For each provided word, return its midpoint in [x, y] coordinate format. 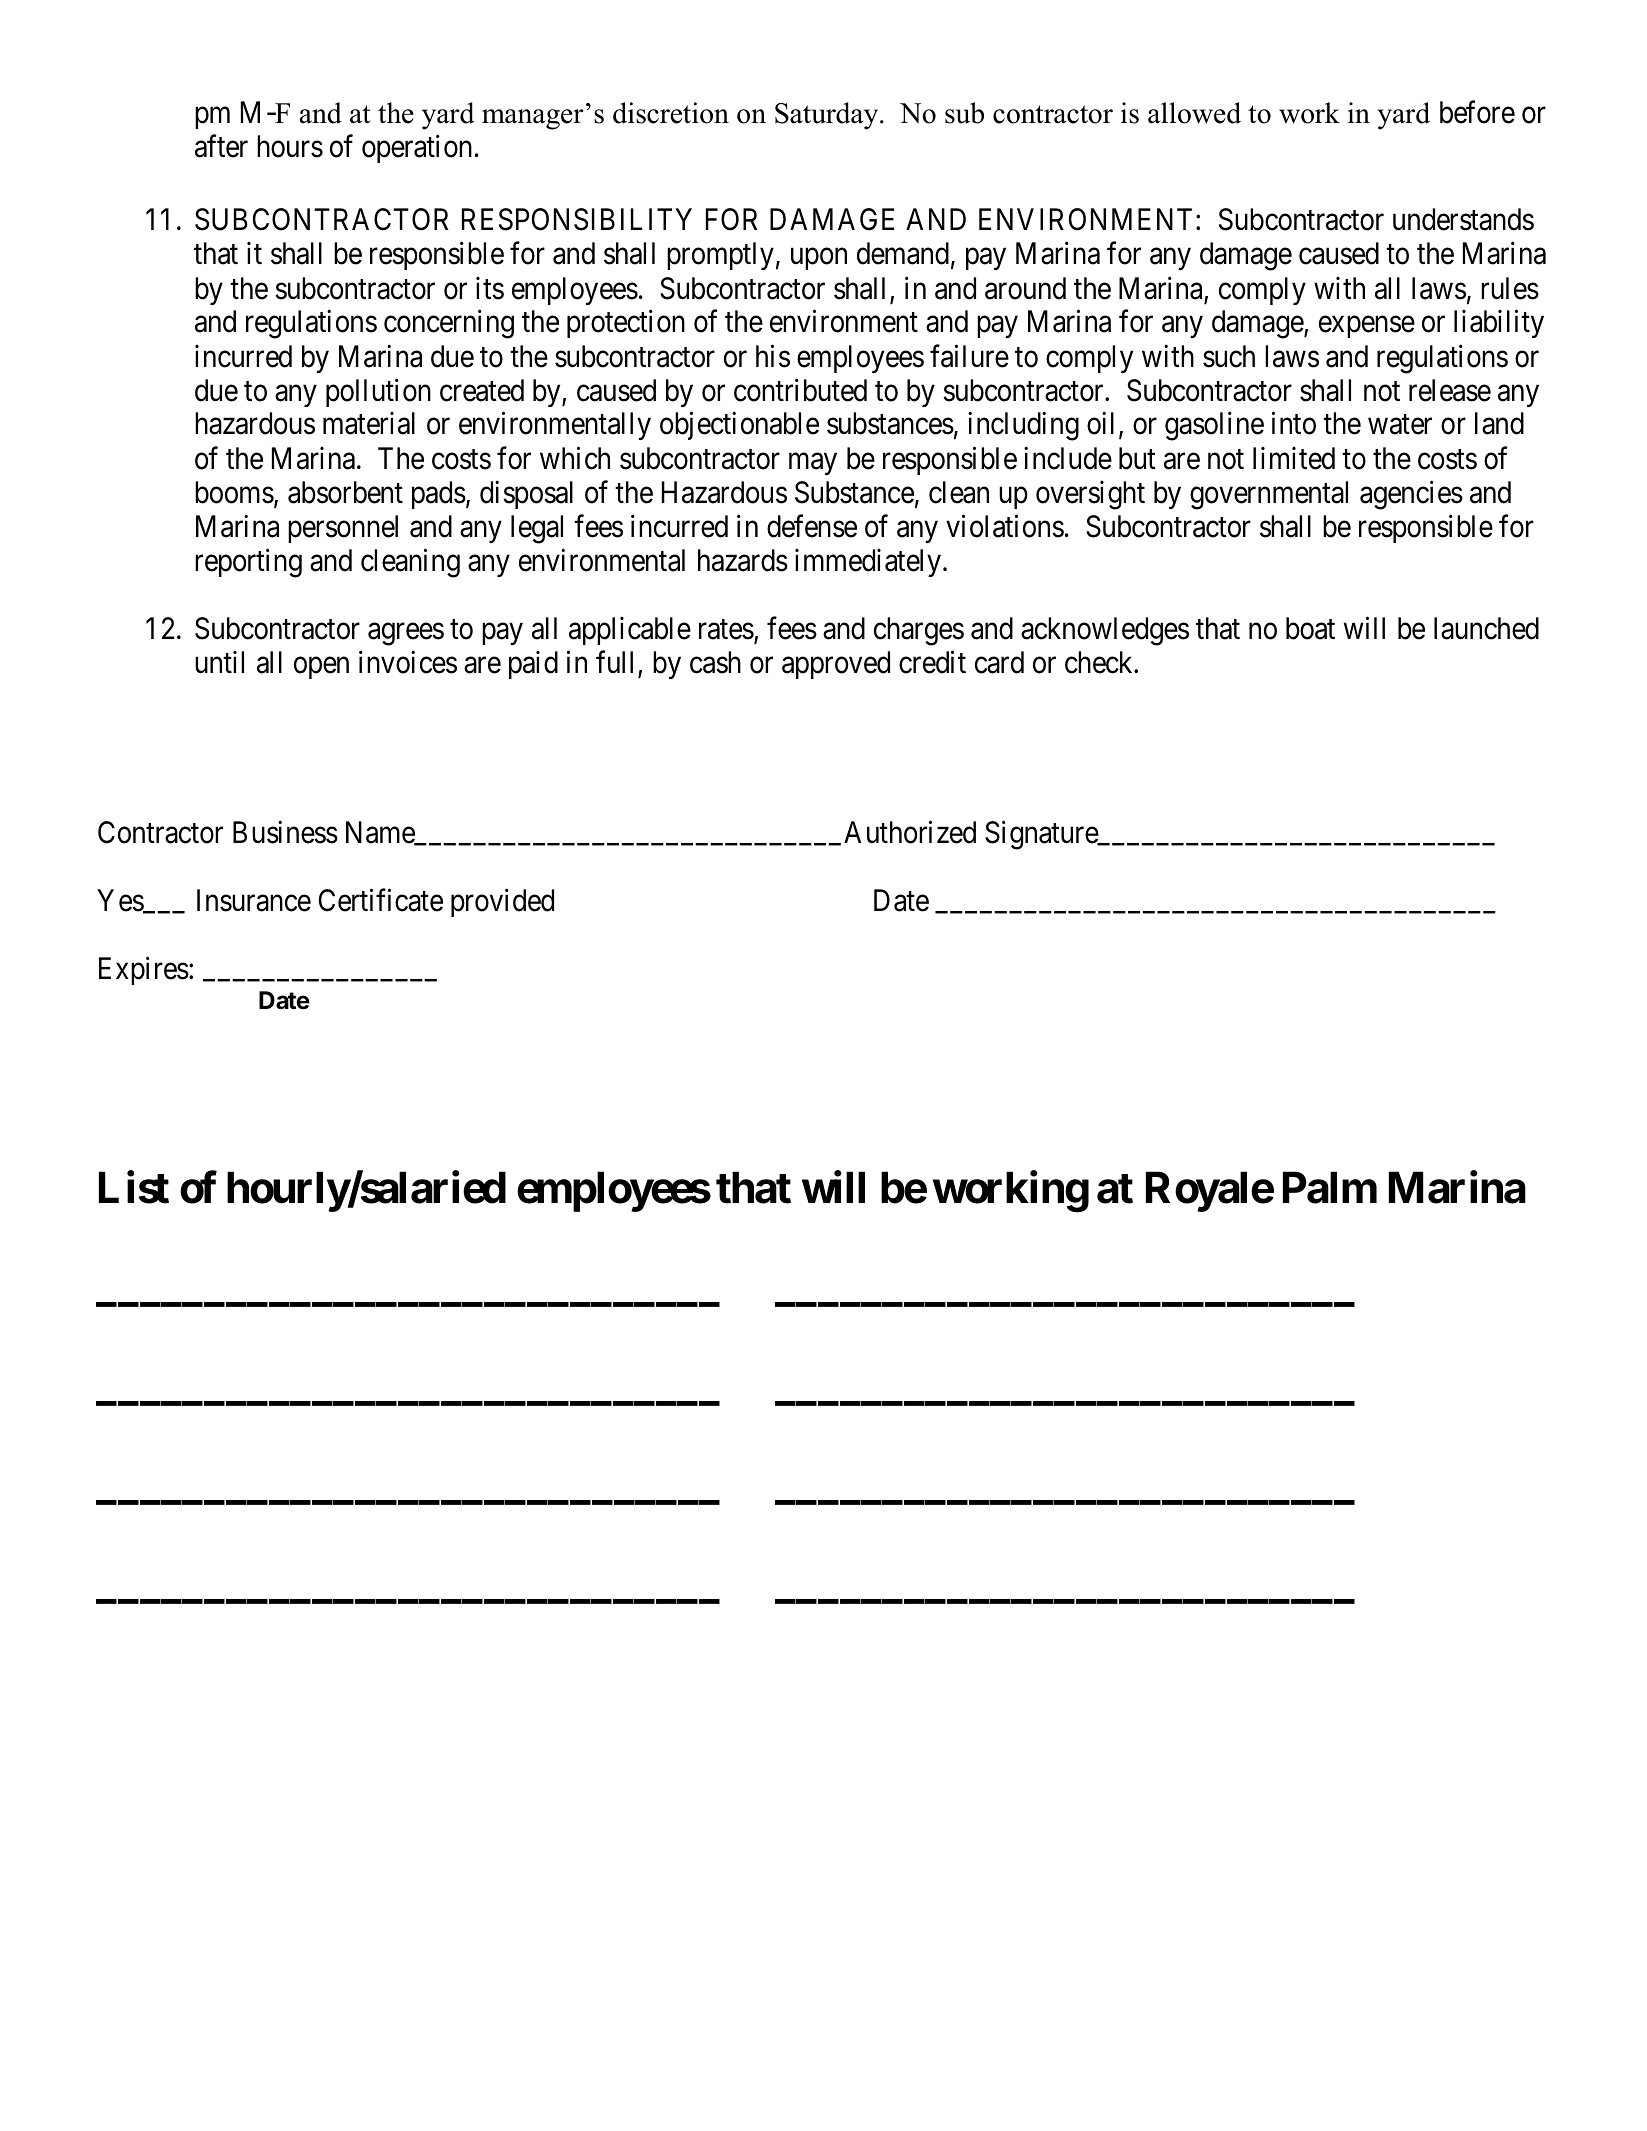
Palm [1330, 1188]
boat [1310, 628]
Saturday [828, 116]
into [1294, 423]
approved [836, 665]
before [1477, 112]
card [999, 662]
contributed [800, 390]
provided [502, 903]
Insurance [254, 900]
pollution [378, 392]
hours [290, 146]
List [134, 1187]
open [321, 668]
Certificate [381, 900]
